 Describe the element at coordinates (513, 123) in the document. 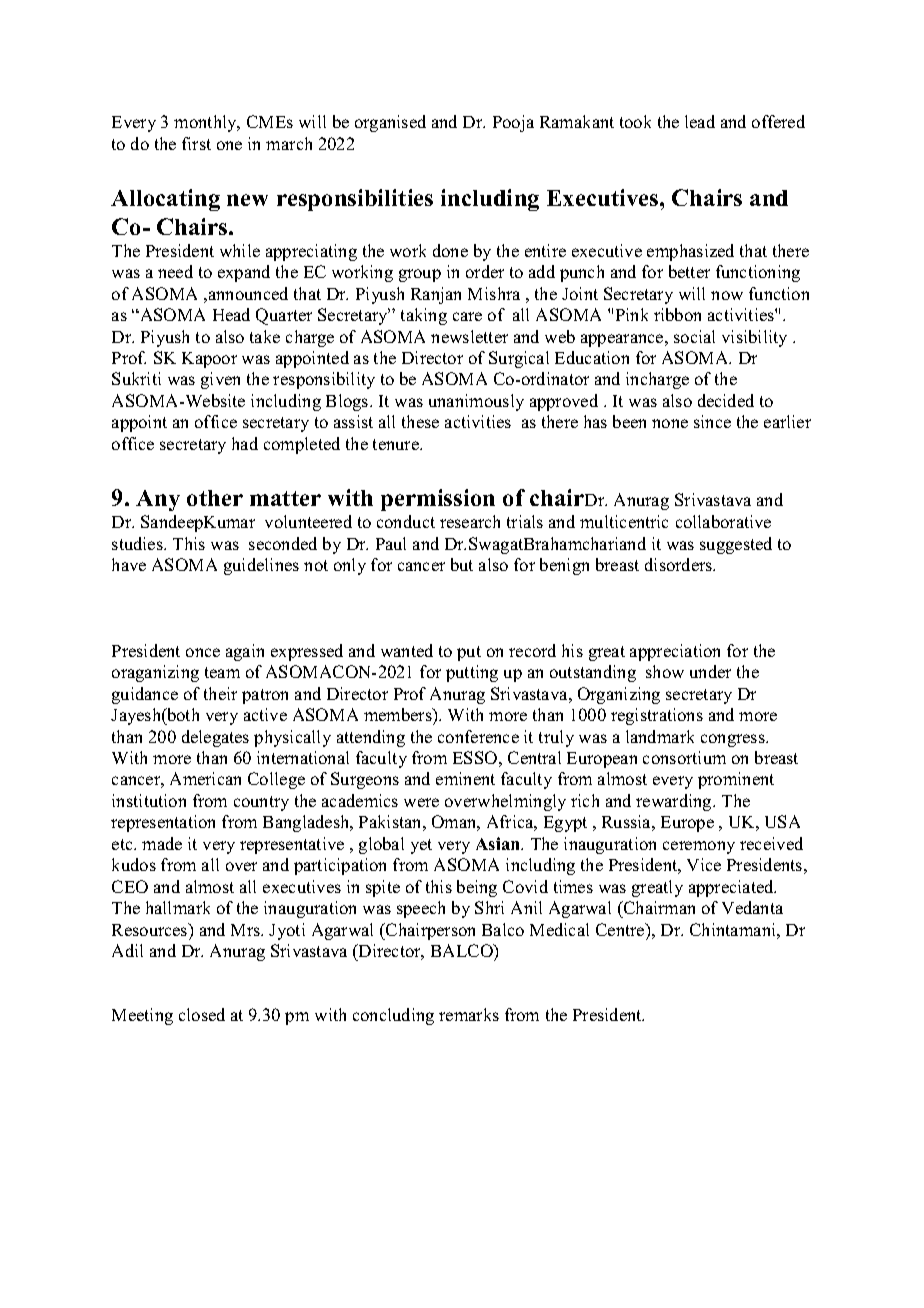

I see `Pooja` at that location.
